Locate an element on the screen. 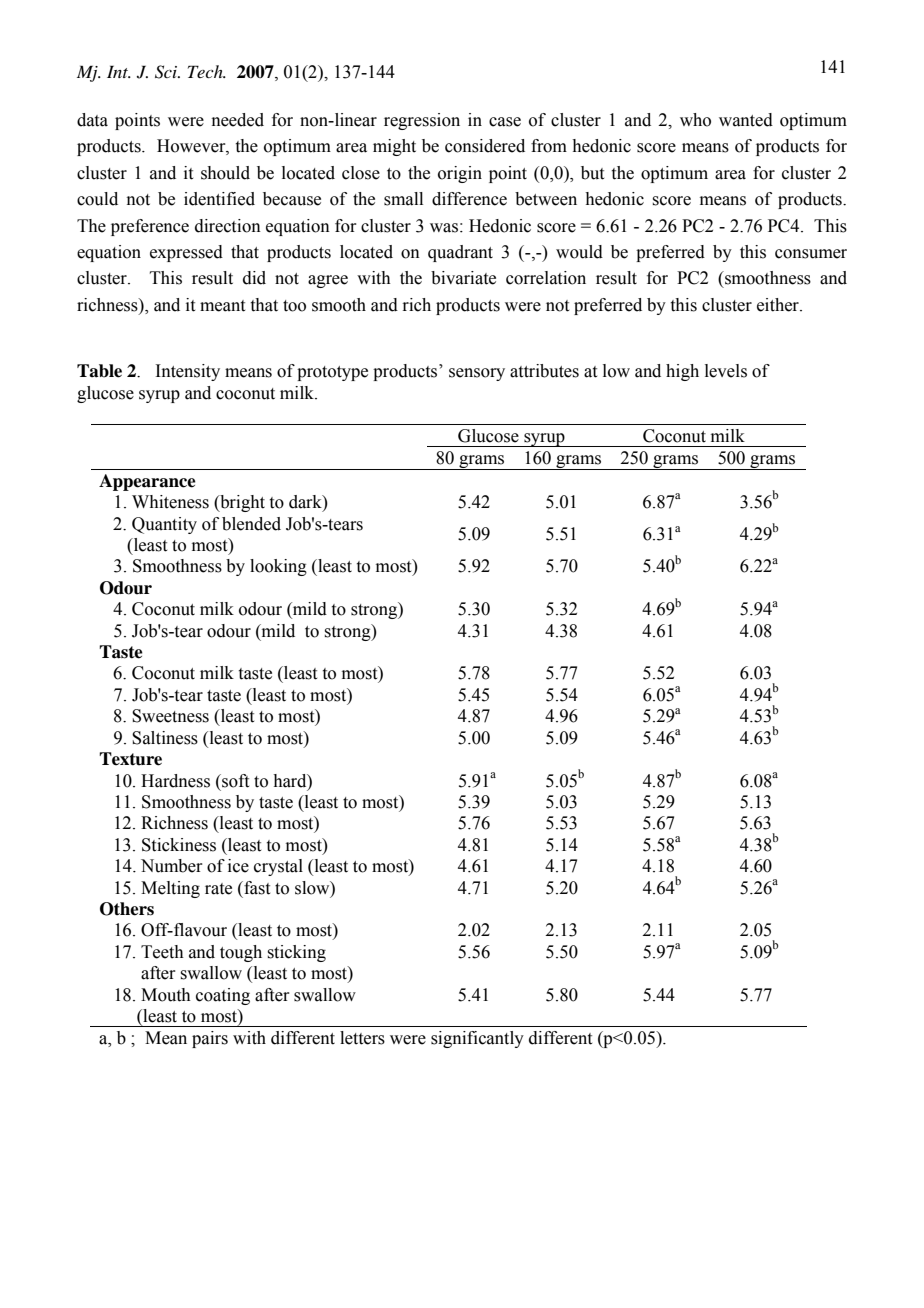 The image size is (924, 1308). looking is located at coordinates (278, 567).
